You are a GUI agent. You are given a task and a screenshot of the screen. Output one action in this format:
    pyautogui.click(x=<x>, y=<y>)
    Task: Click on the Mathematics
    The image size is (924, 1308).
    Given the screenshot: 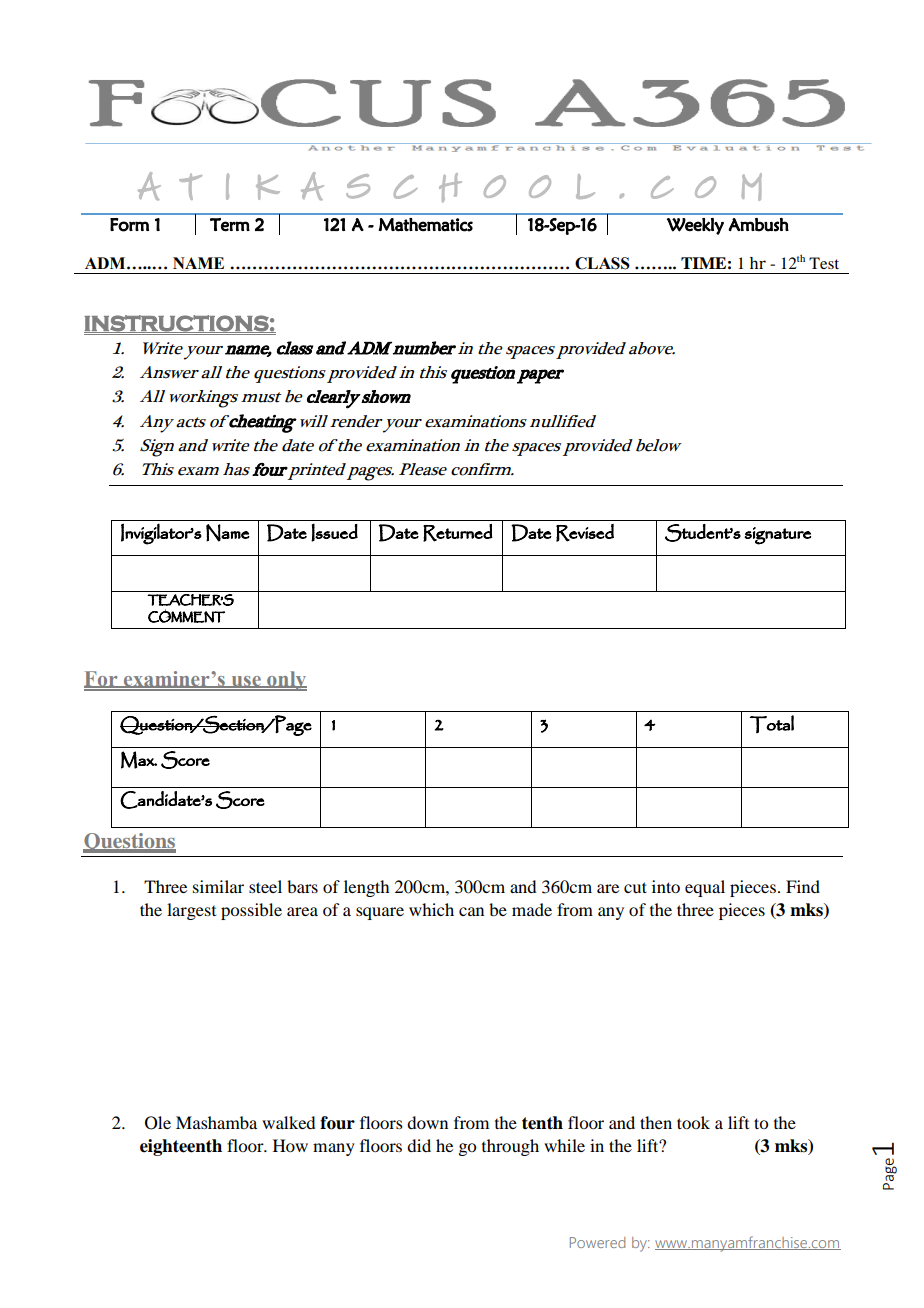 What is the action you would take?
    pyautogui.click(x=425, y=225)
